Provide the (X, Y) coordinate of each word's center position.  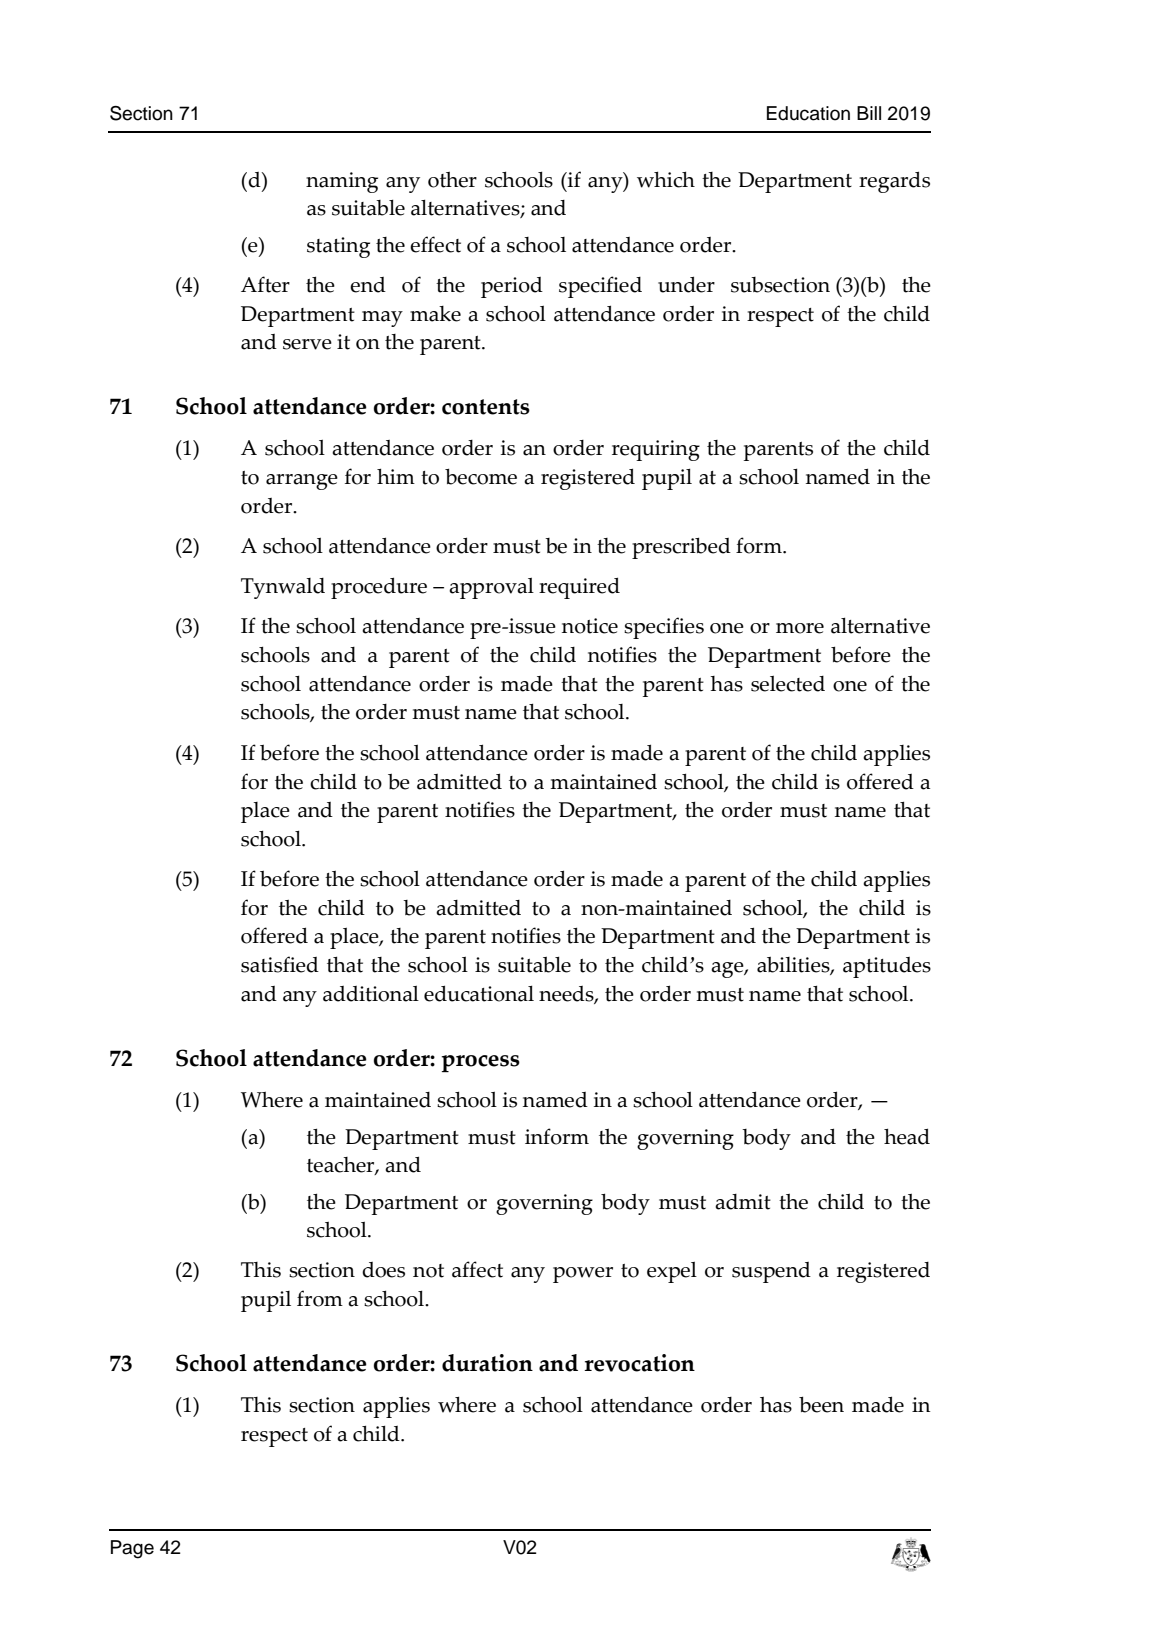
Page (132, 1549)
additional (371, 994)
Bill (869, 113)
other (452, 180)
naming (342, 182)
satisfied (280, 964)
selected (788, 684)
